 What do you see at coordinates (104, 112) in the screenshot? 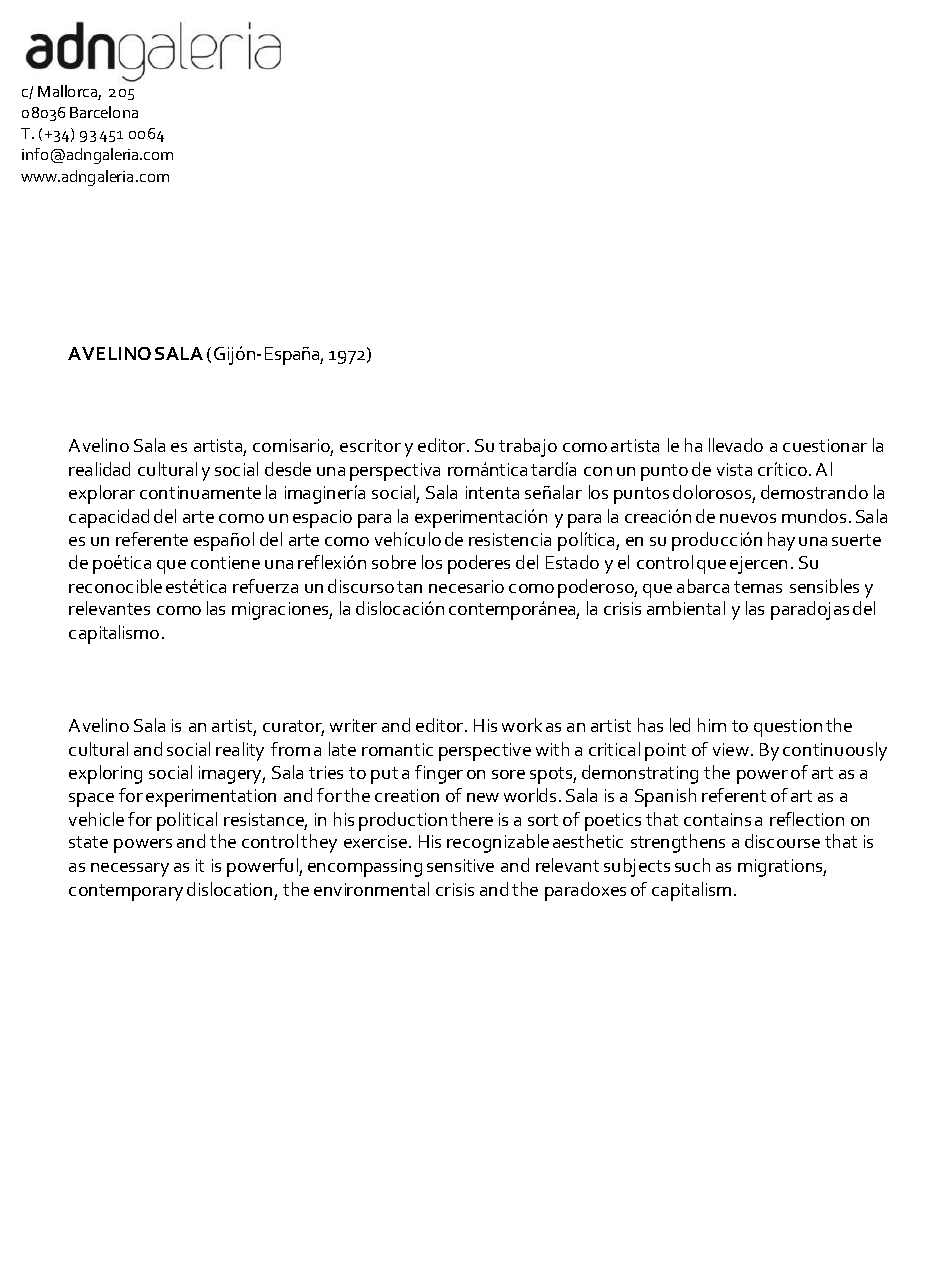
I see `Barcelona` at bounding box center [104, 112].
